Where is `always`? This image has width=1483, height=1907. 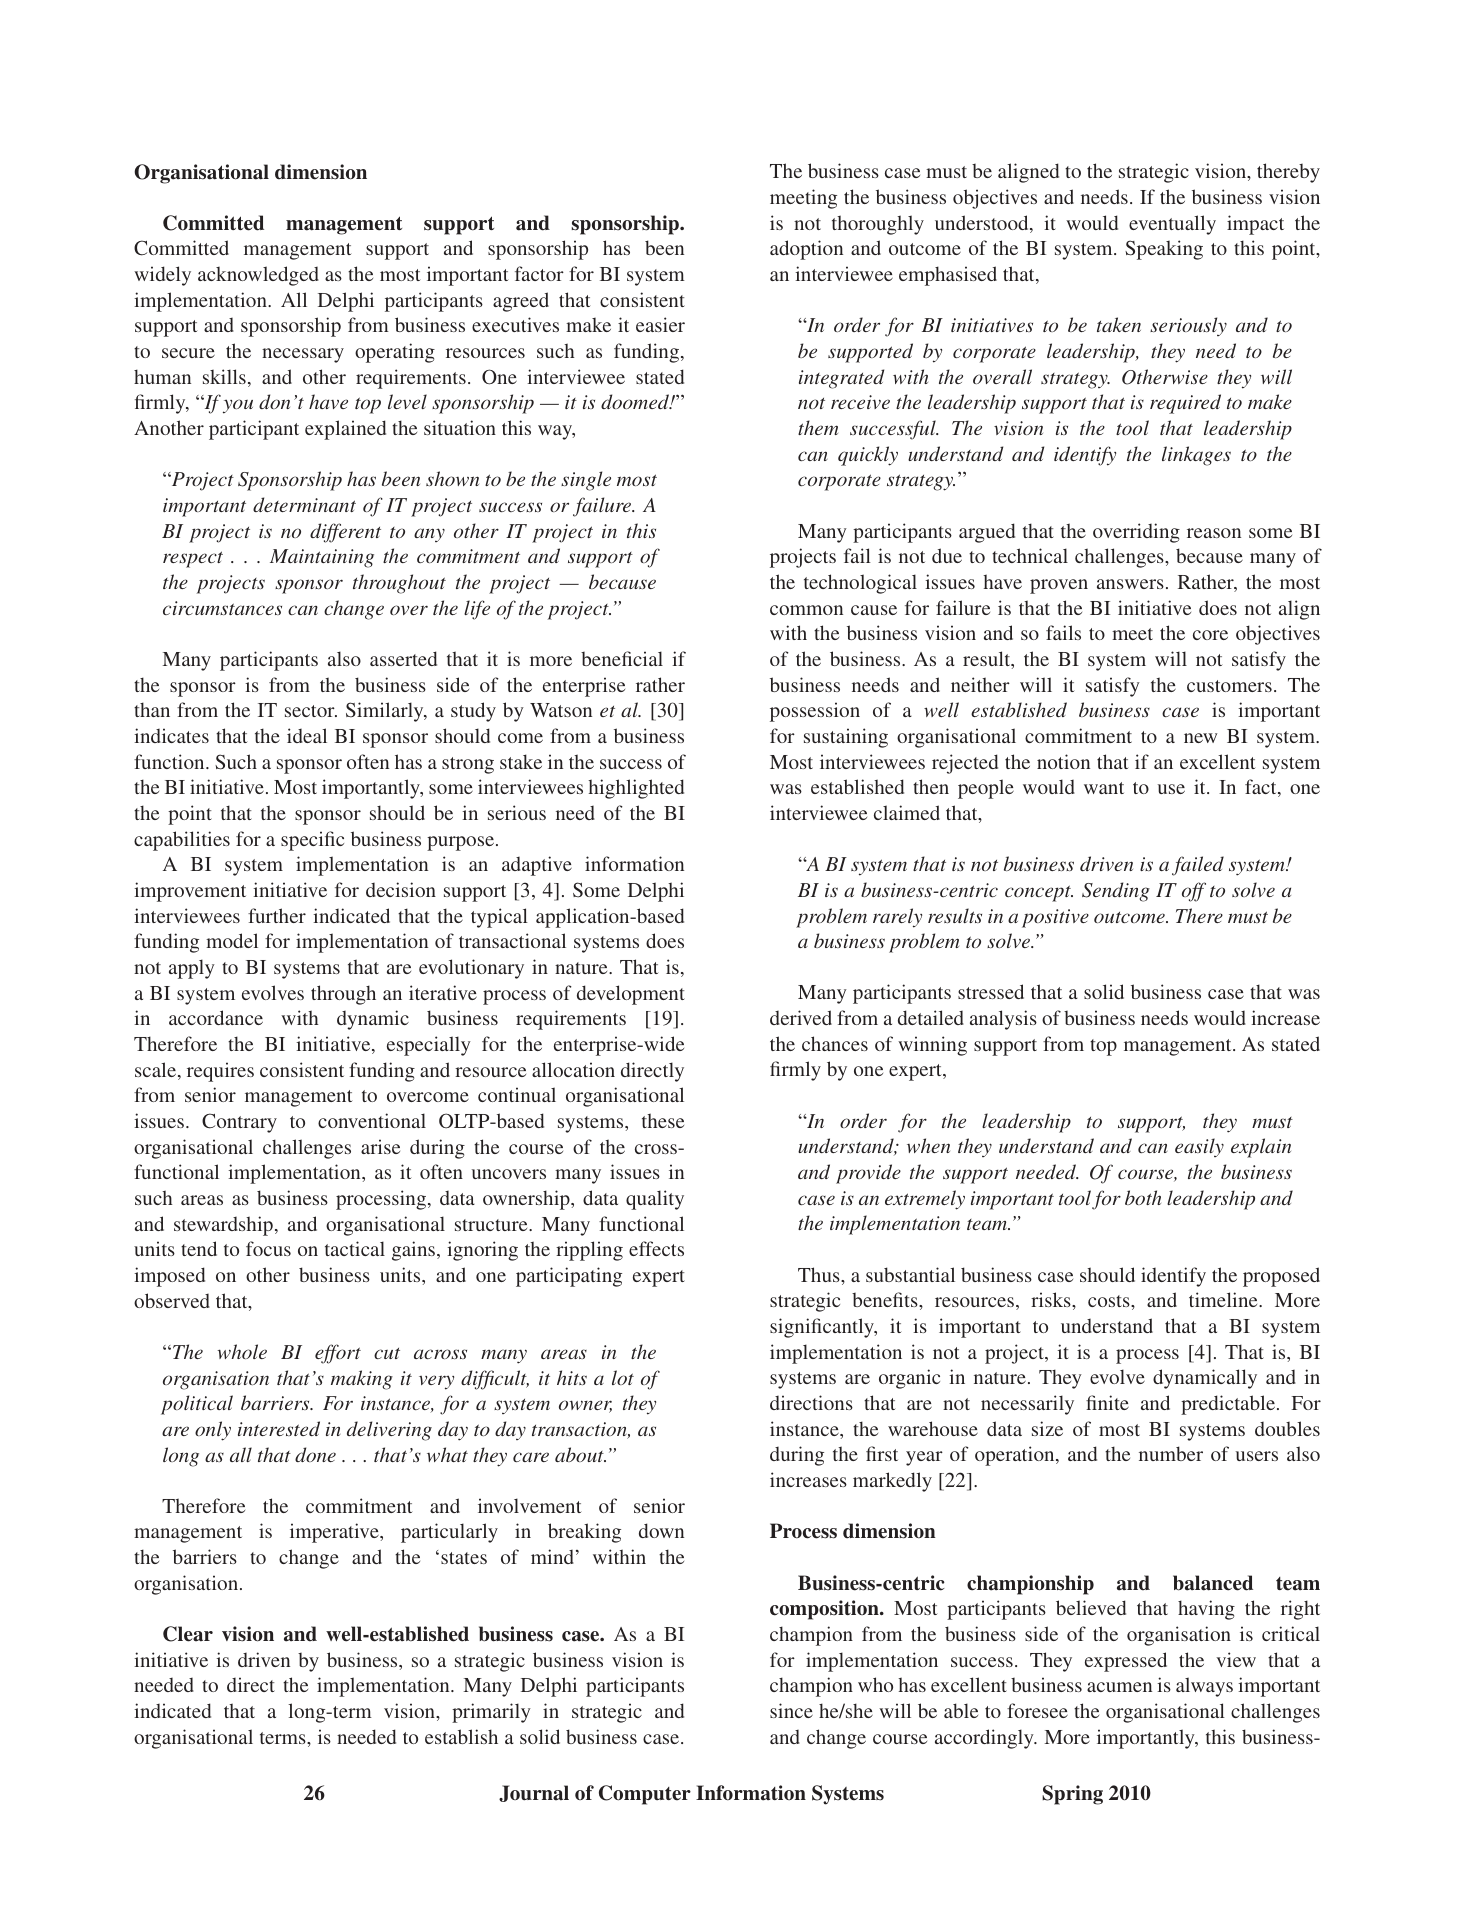
always is located at coordinates (1204, 1687).
